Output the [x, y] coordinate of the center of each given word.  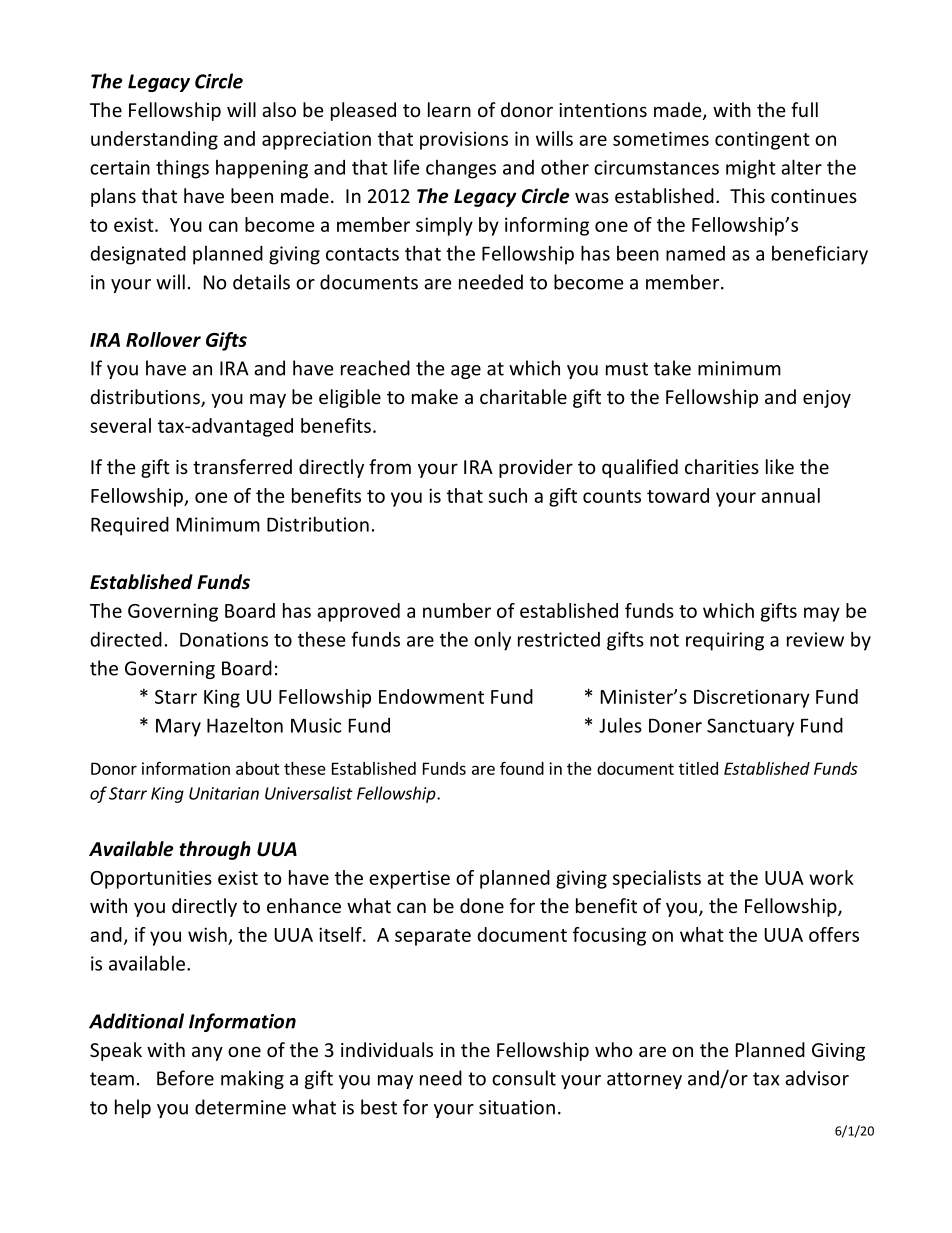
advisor [817, 1078]
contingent [762, 140]
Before [185, 1078]
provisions [464, 140]
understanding [154, 140]
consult [524, 1078]
